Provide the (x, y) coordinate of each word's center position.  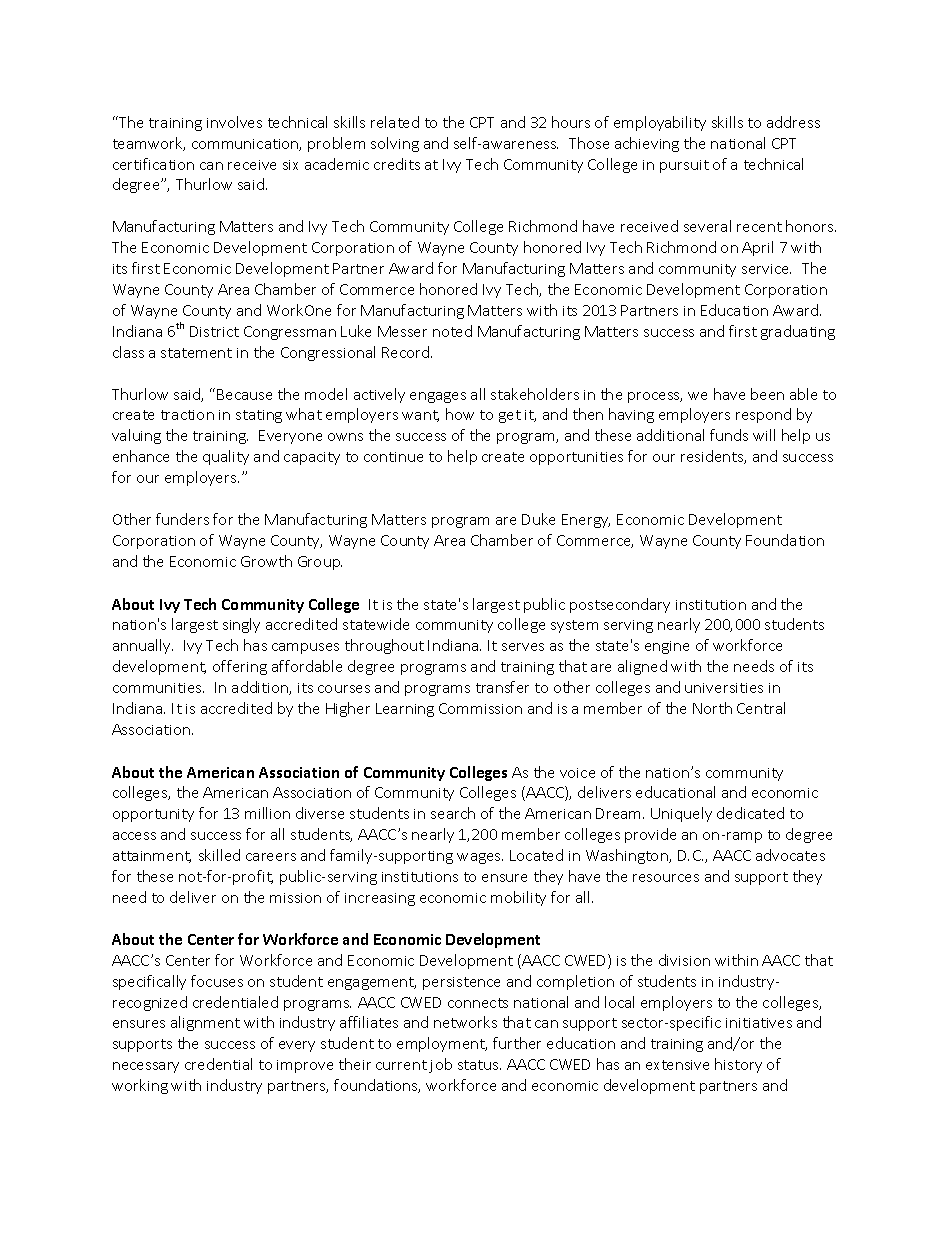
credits (397, 164)
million (267, 813)
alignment (205, 1023)
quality (226, 457)
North (712, 708)
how (460, 414)
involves (234, 122)
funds (729, 435)
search (453, 813)
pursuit (684, 166)
